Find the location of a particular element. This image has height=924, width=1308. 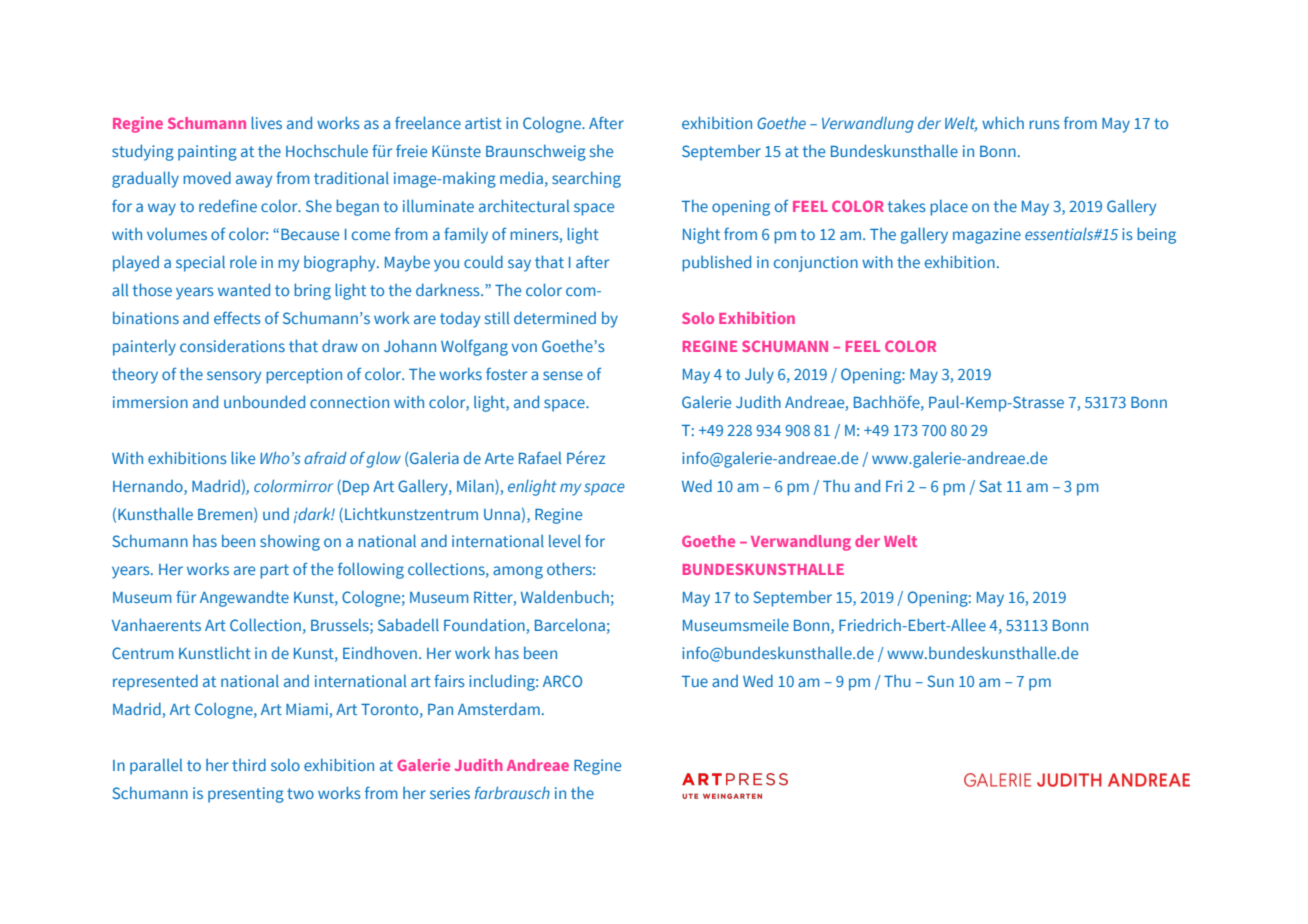

runs is located at coordinates (1044, 124).
